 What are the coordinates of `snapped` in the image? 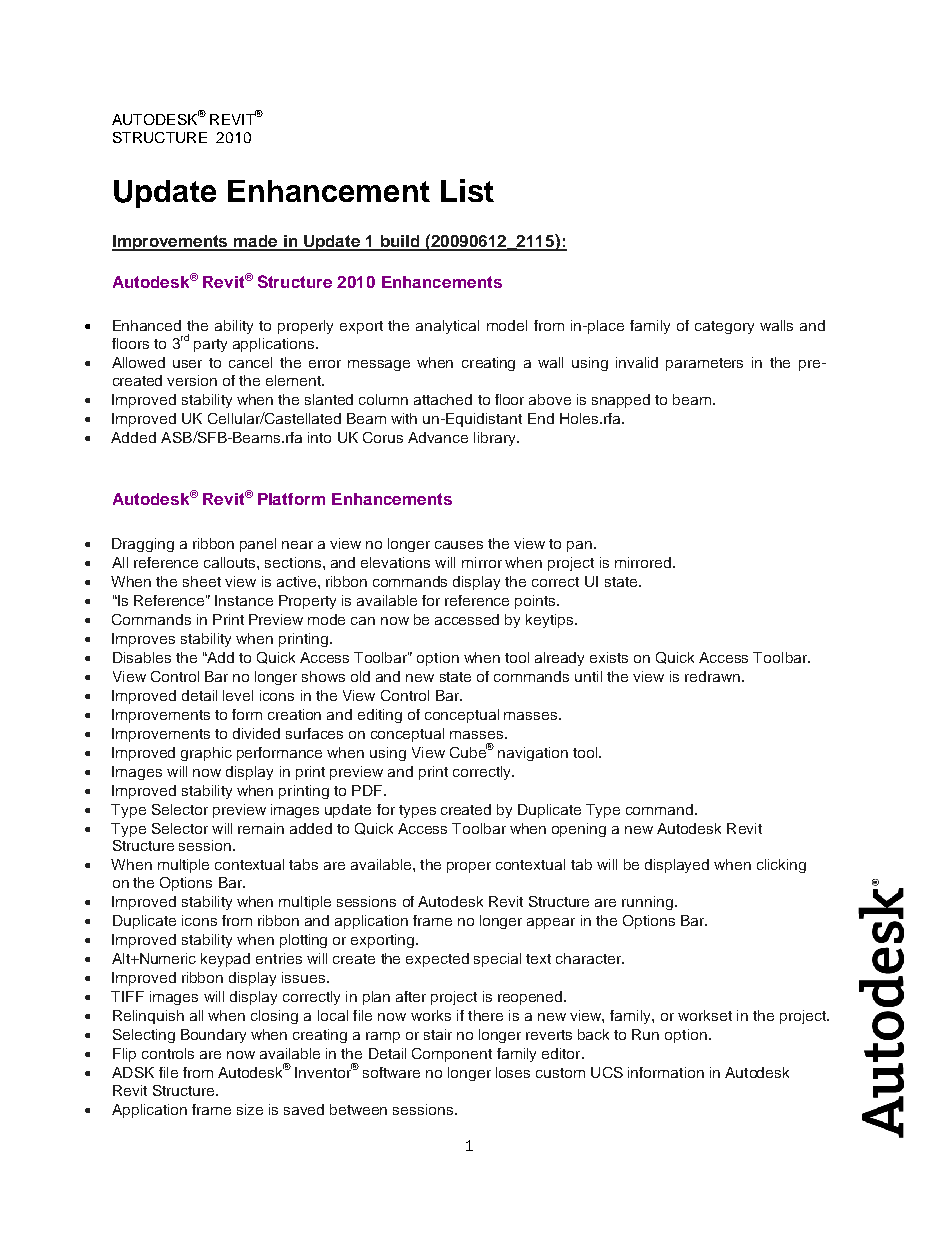 It's located at (621, 401).
